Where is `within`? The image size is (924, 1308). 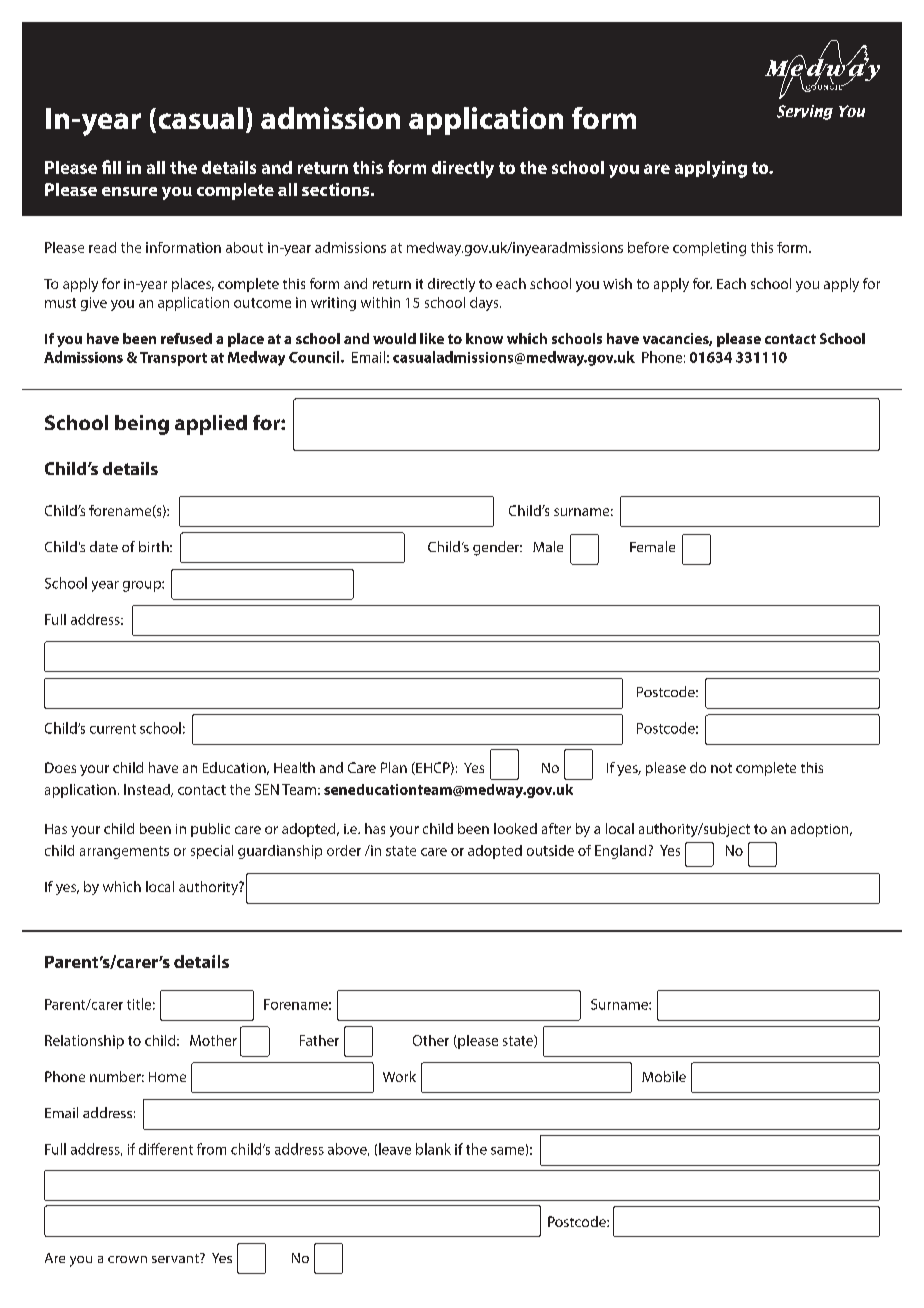
within is located at coordinates (380, 302).
